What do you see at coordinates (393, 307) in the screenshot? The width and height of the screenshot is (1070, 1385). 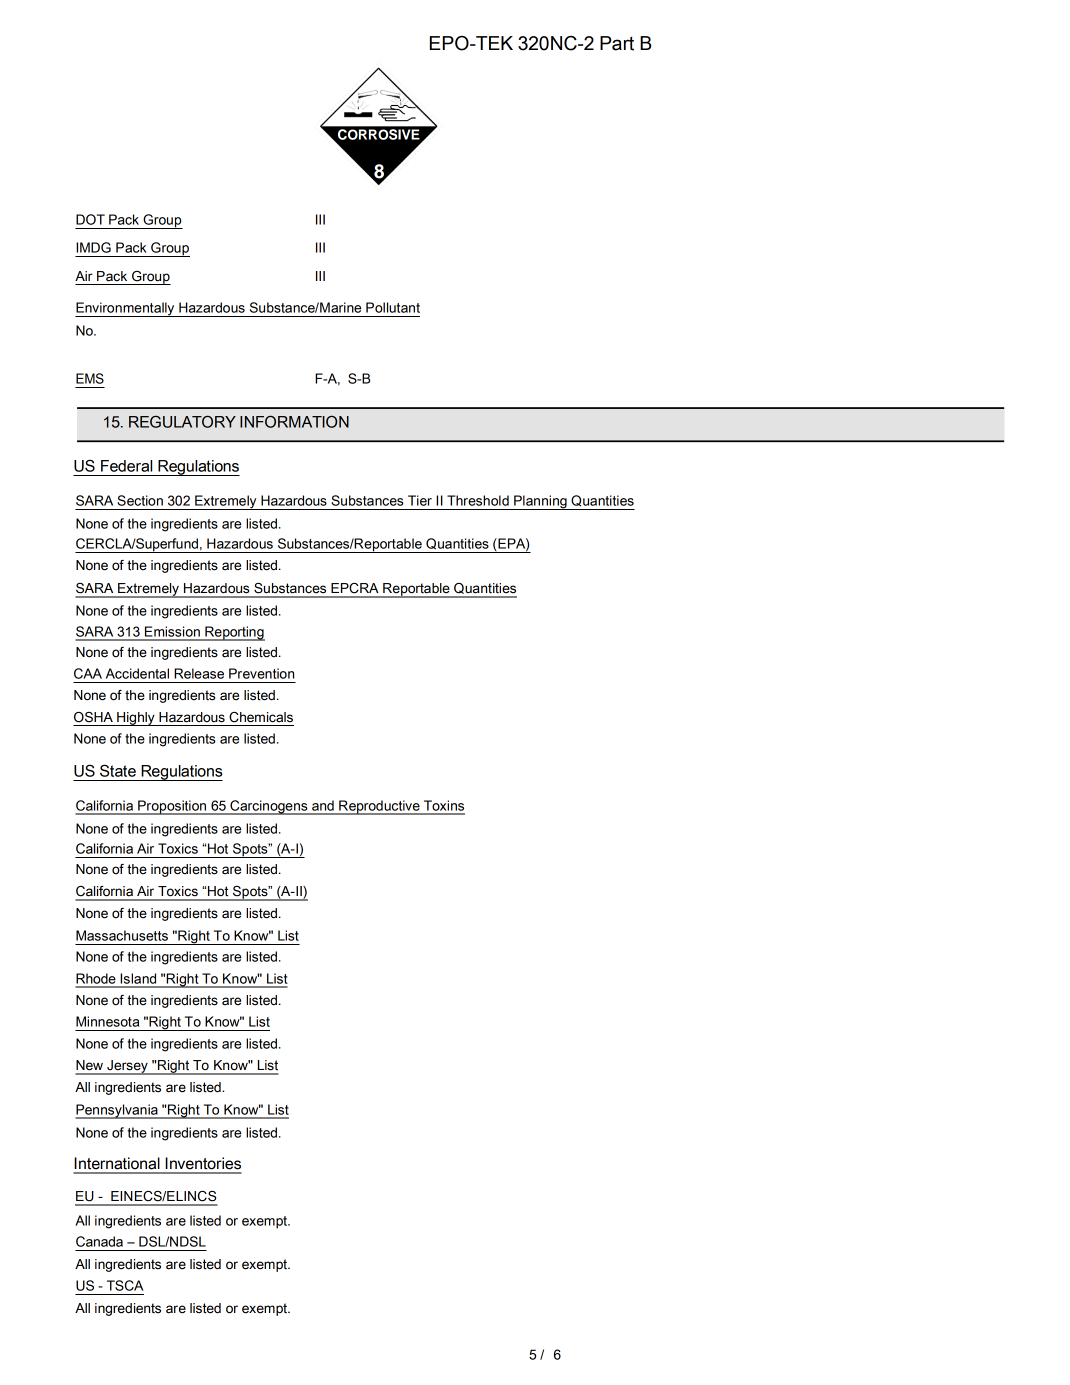 I see `Pollutant` at bounding box center [393, 307].
